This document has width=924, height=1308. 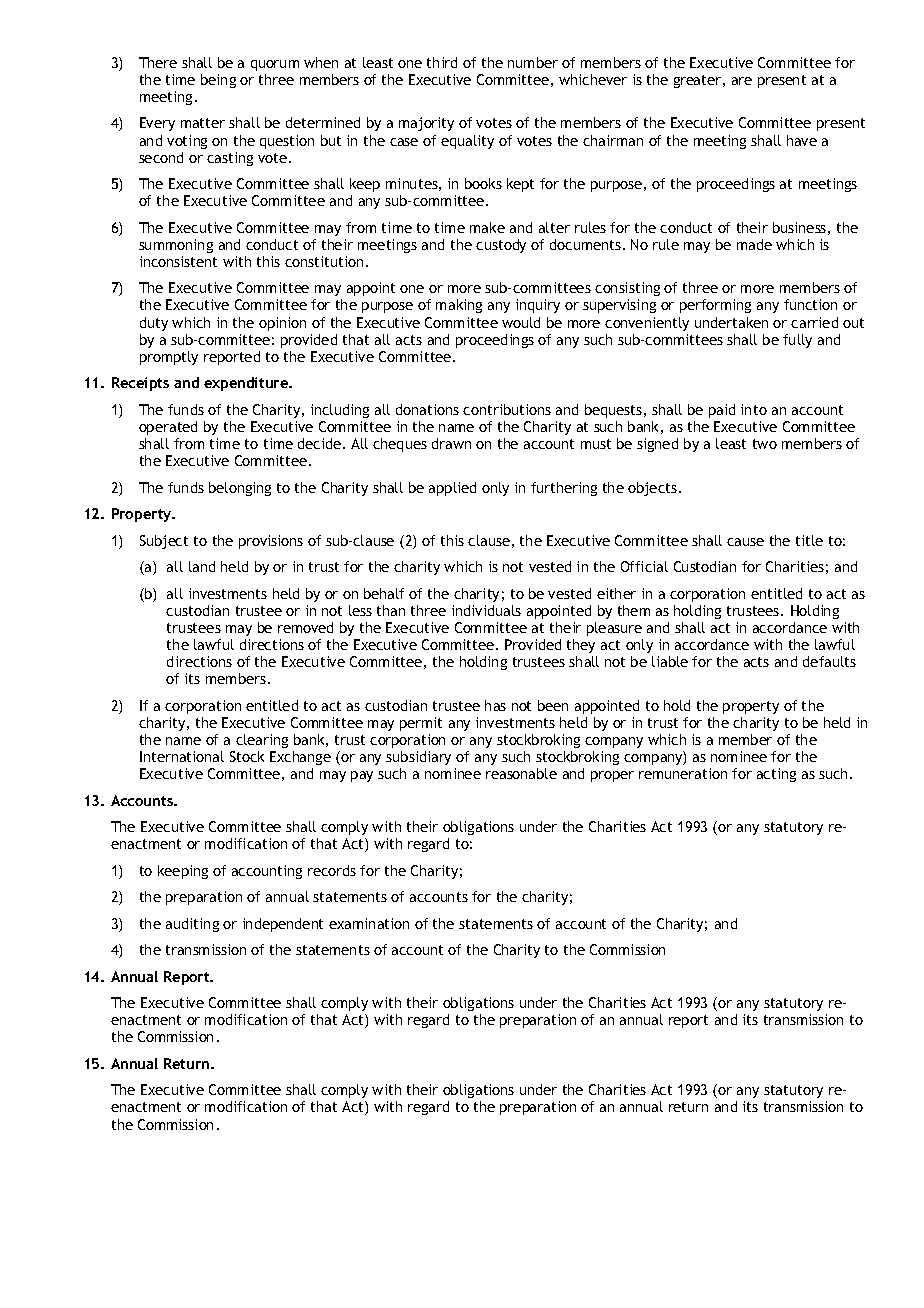 What do you see at coordinates (810, 304) in the document?
I see `function` at bounding box center [810, 304].
